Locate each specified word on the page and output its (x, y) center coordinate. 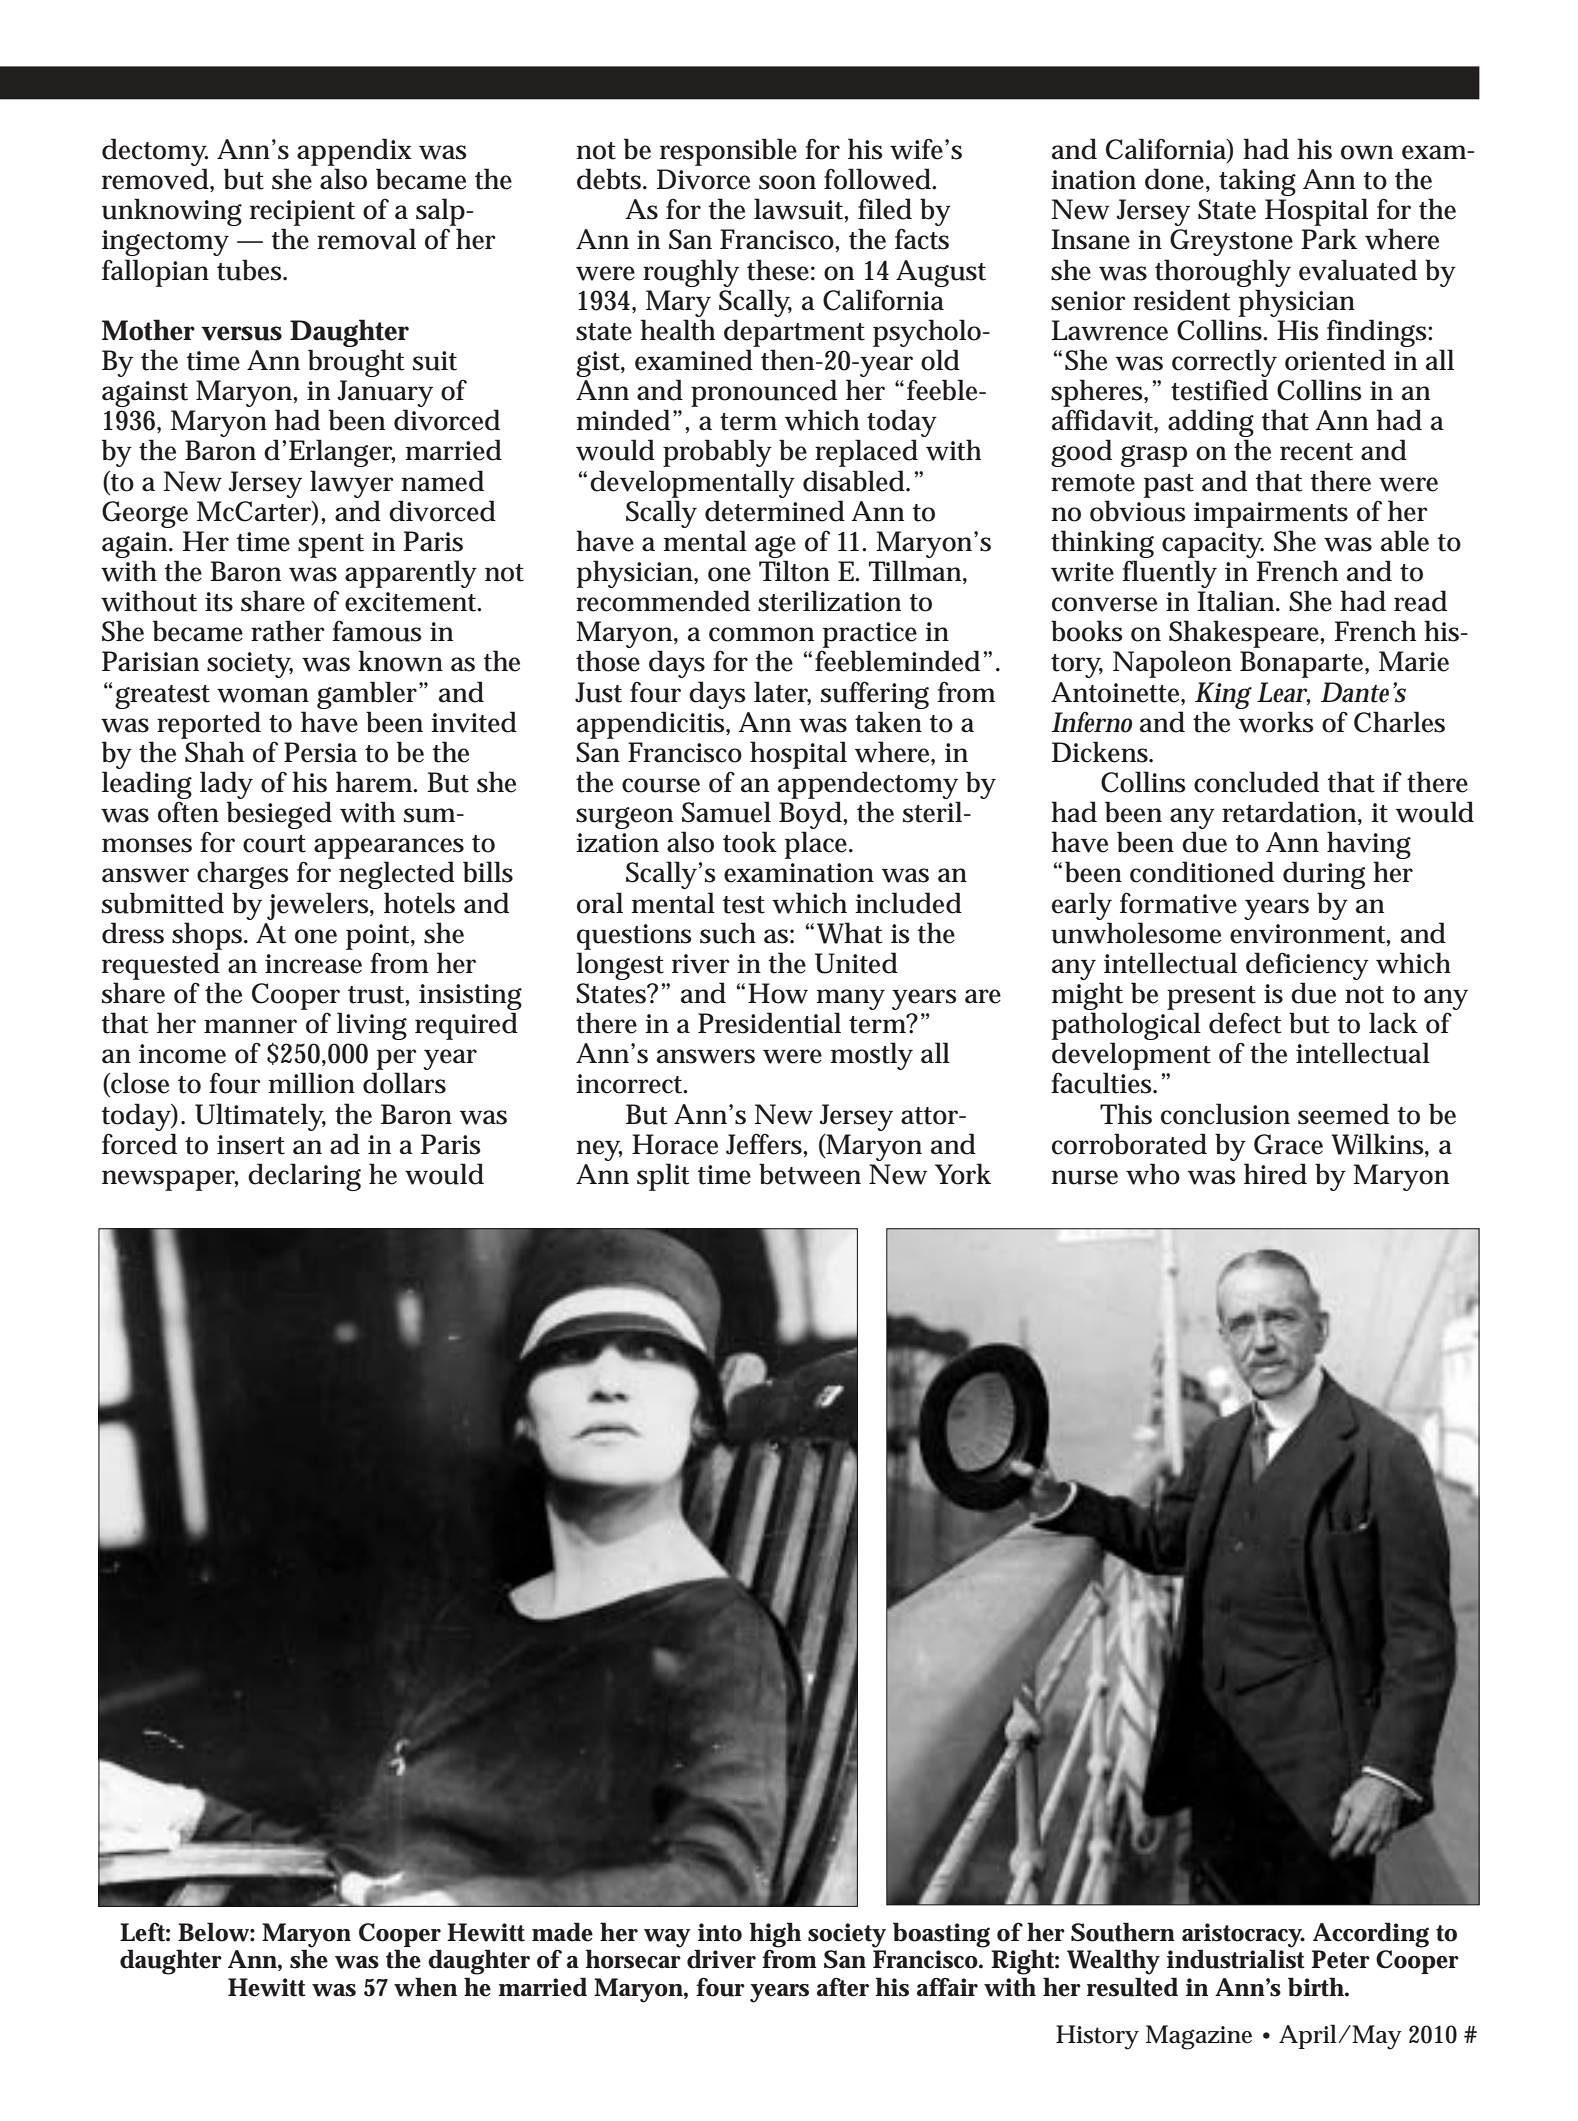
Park (1329, 239)
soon (787, 182)
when (425, 1987)
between (810, 1174)
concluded (1256, 782)
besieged (279, 815)
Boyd (812, 816)
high (775, 1935)
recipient (302, 213)
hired (1275, 1174)
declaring (304, 1177)
